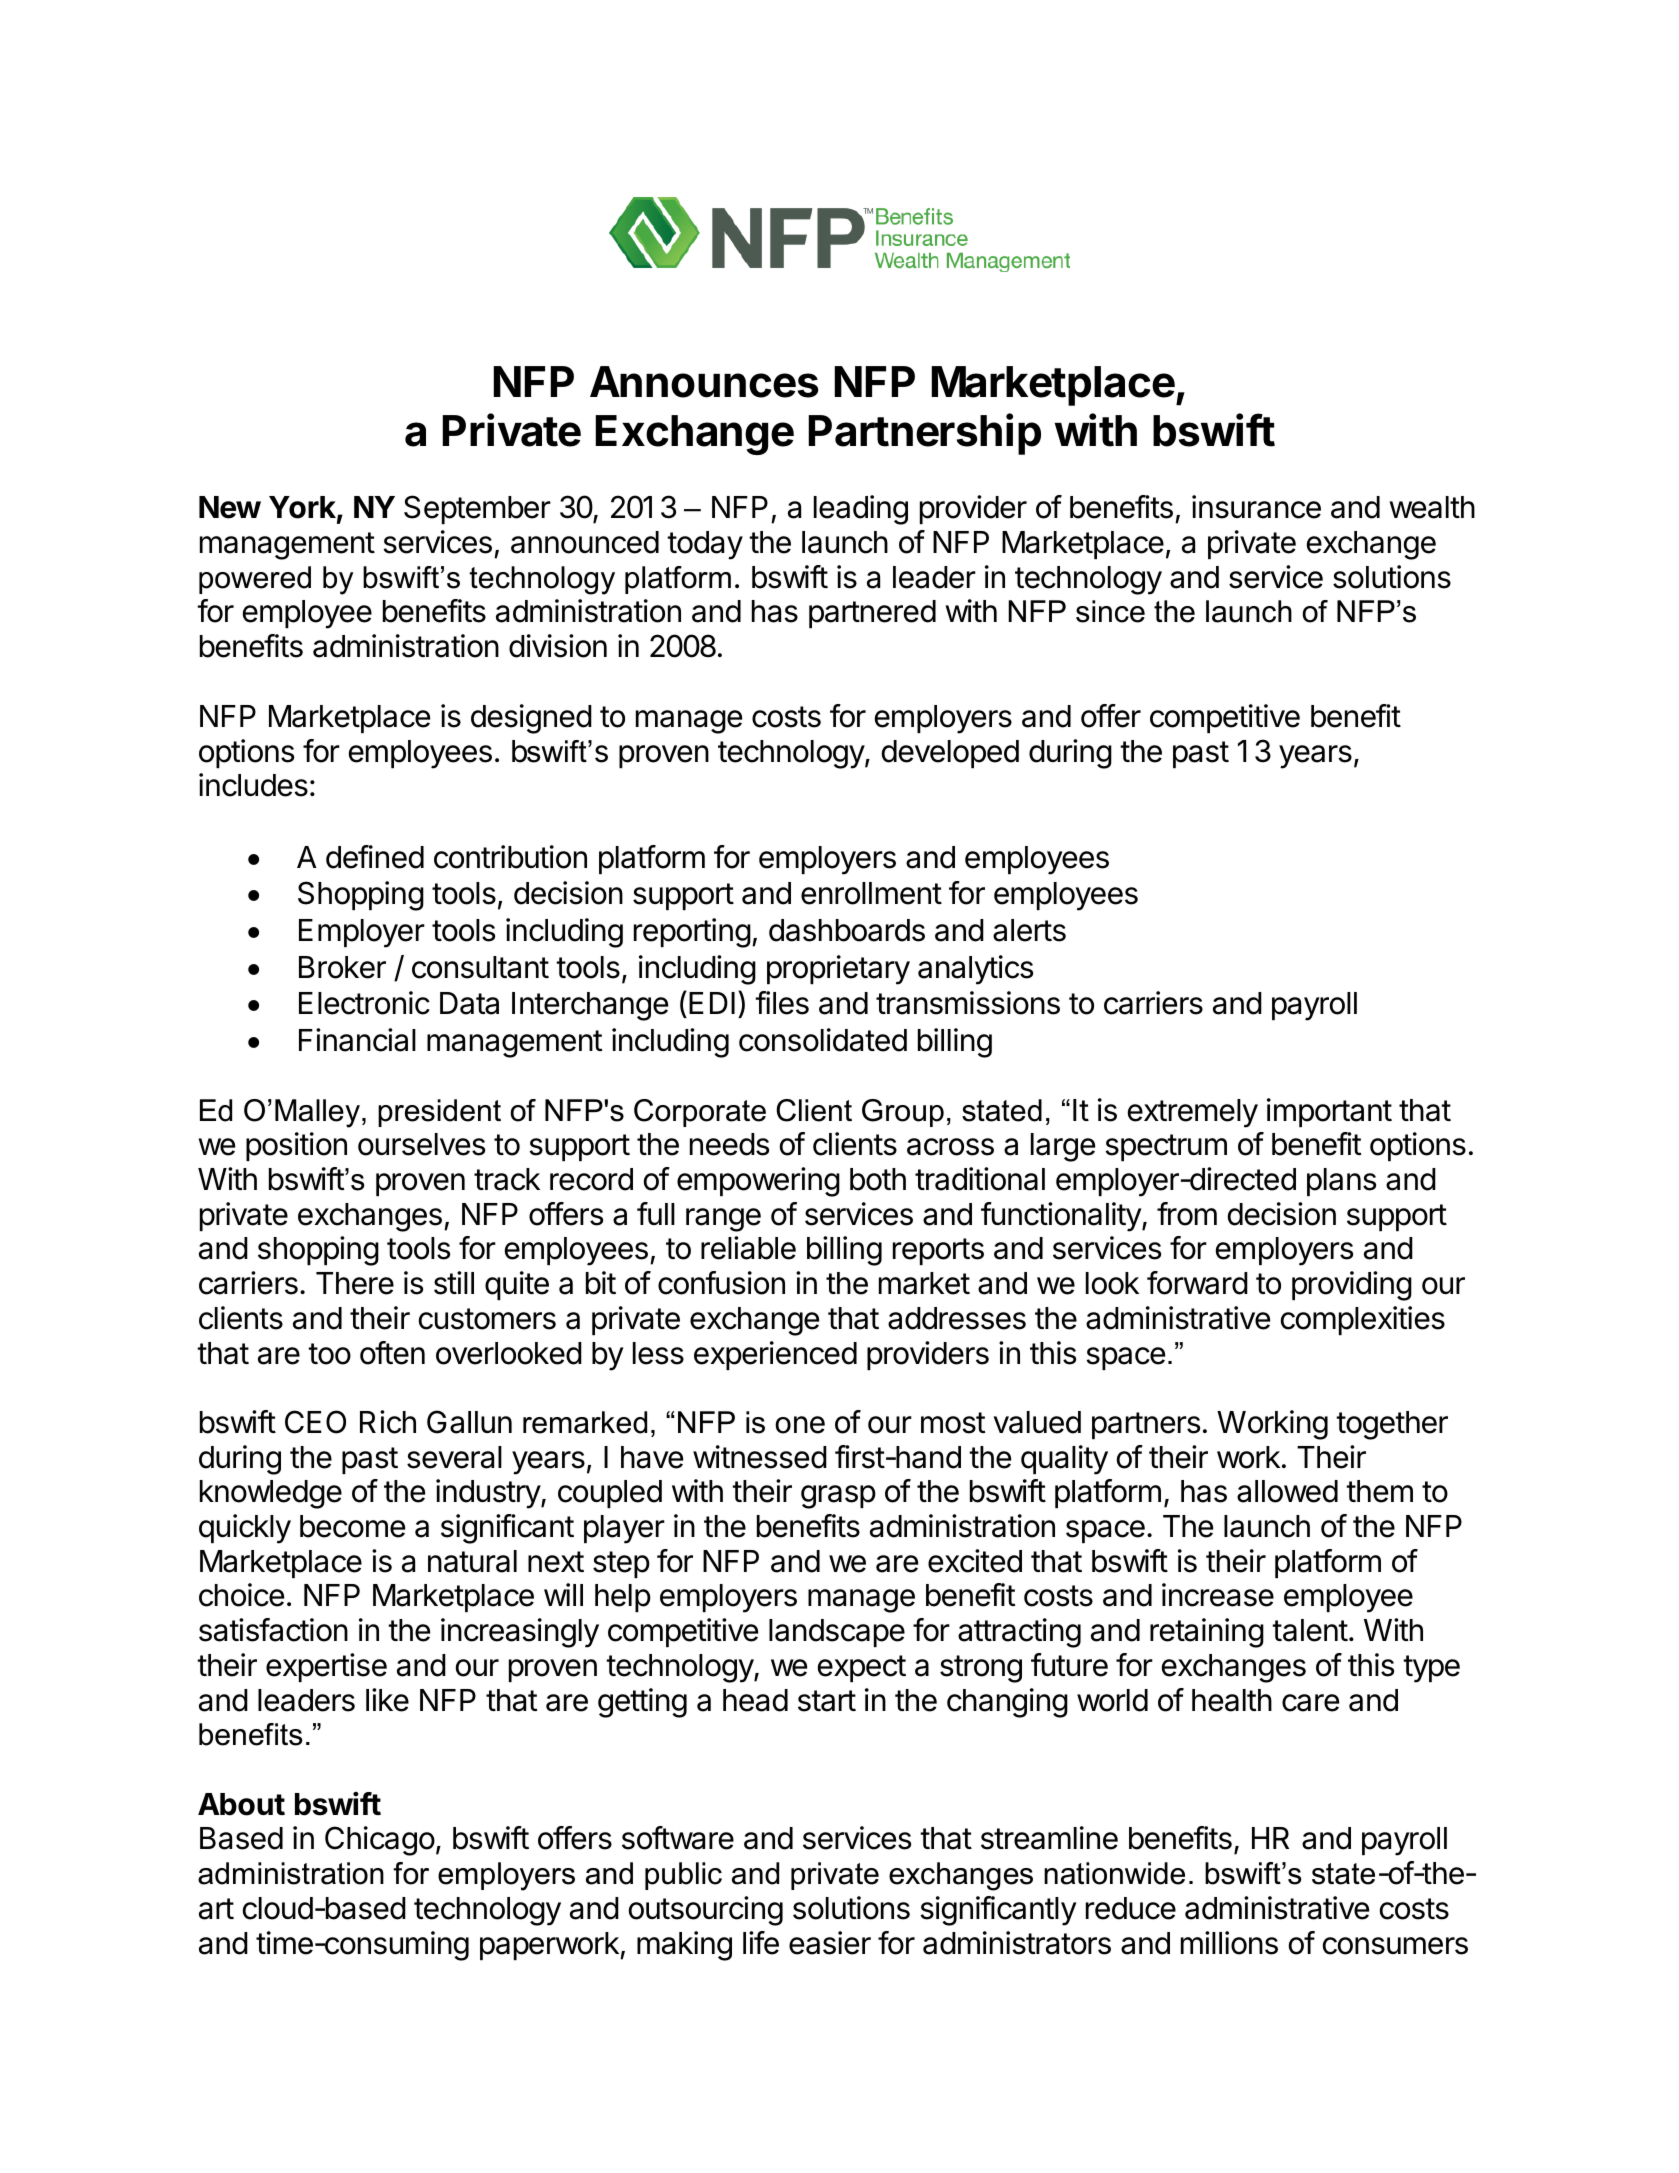 Image resolution: width=1679 pixels, height=2173 pixels. Describe the element at coordinates (380, 1841) in the screenshot. I see `Chicago` at that location.
